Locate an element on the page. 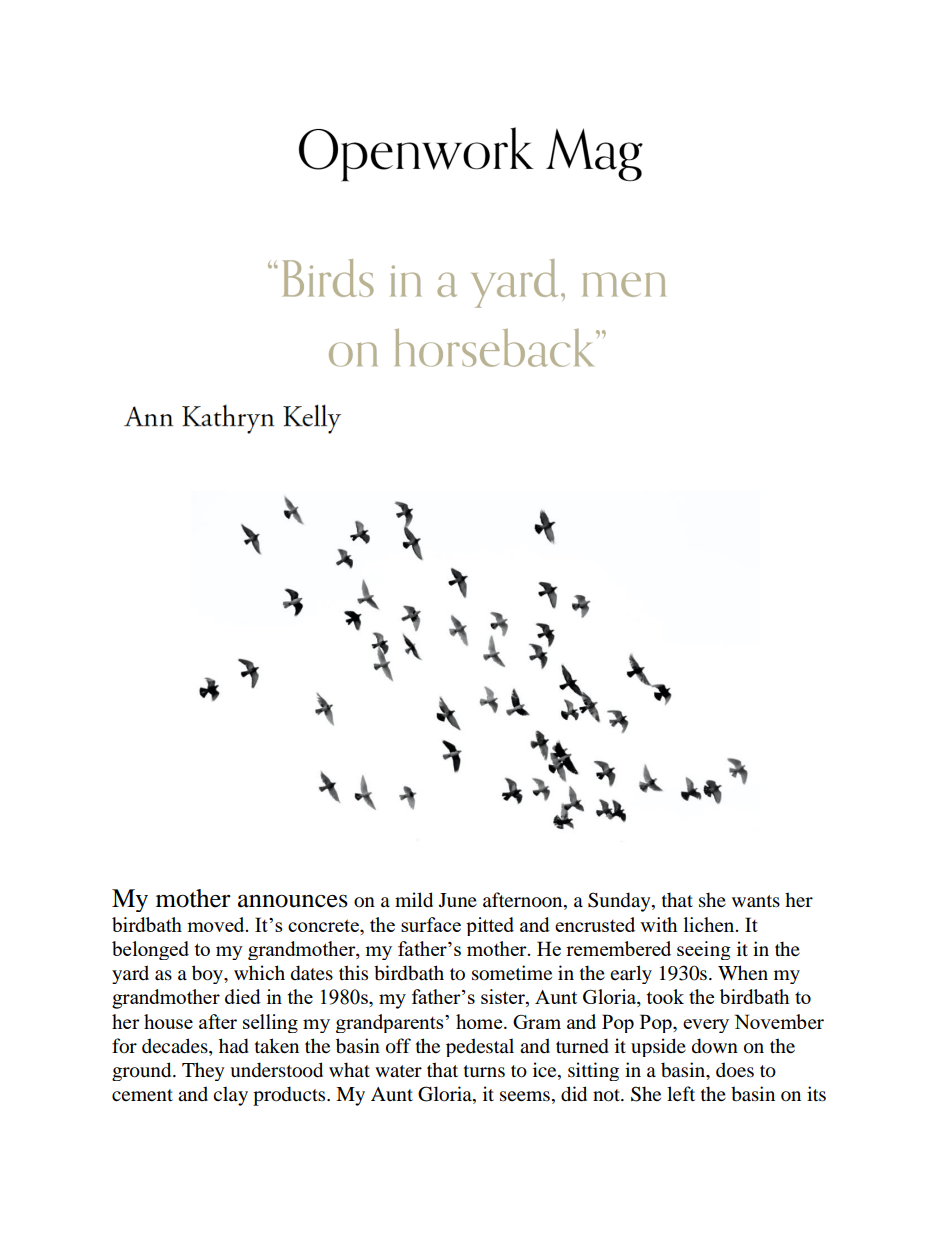  seems is located at coordinates (525, 1096).
